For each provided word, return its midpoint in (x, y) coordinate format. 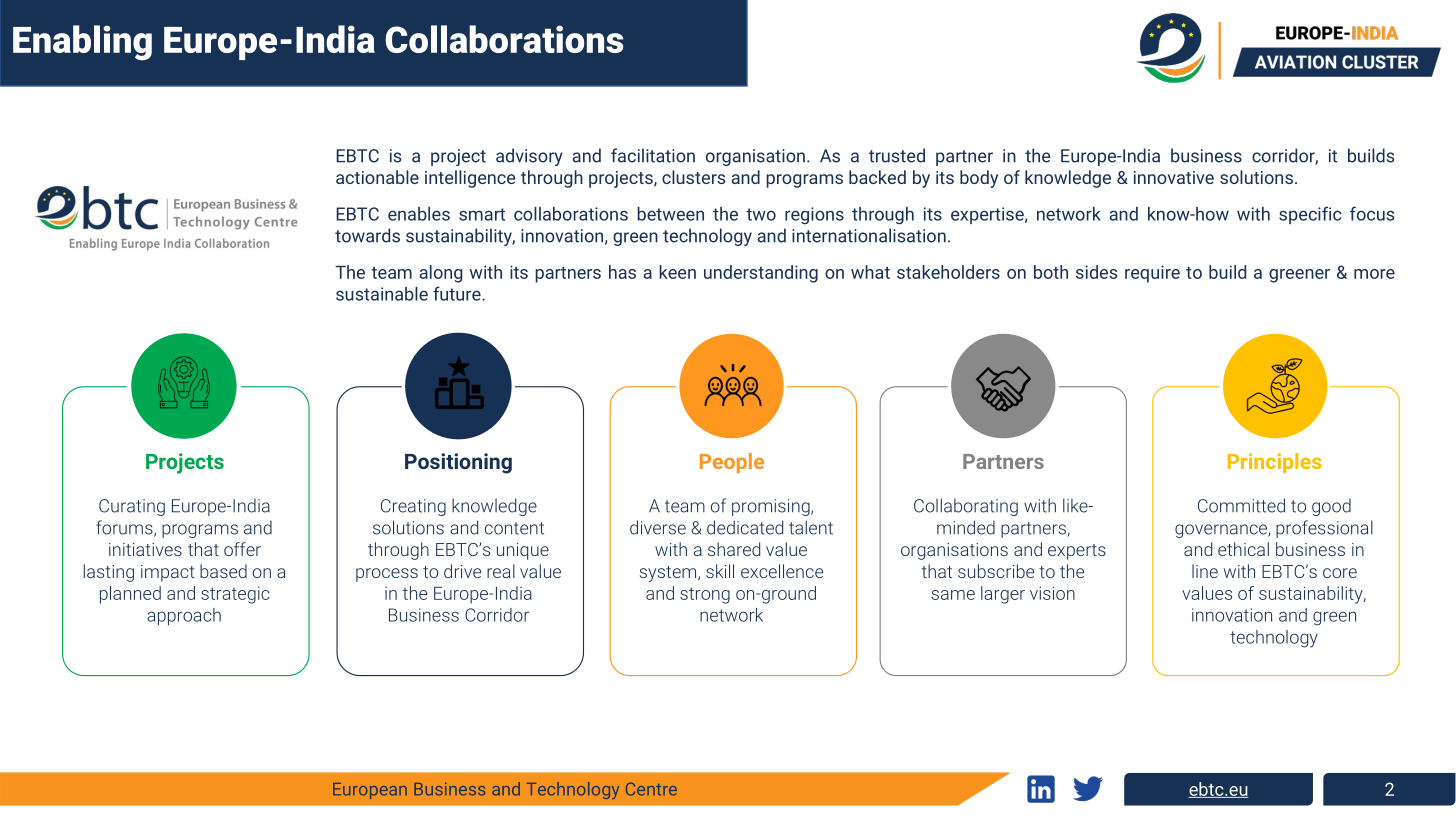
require (1152, 274)
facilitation (653, 155)
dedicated (745, 527)
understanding (761, 274)
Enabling (82, 43)
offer (242, 549)
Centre (651, 789)
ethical (1243, 549)
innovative (1174, 177)
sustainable (382, 294)
